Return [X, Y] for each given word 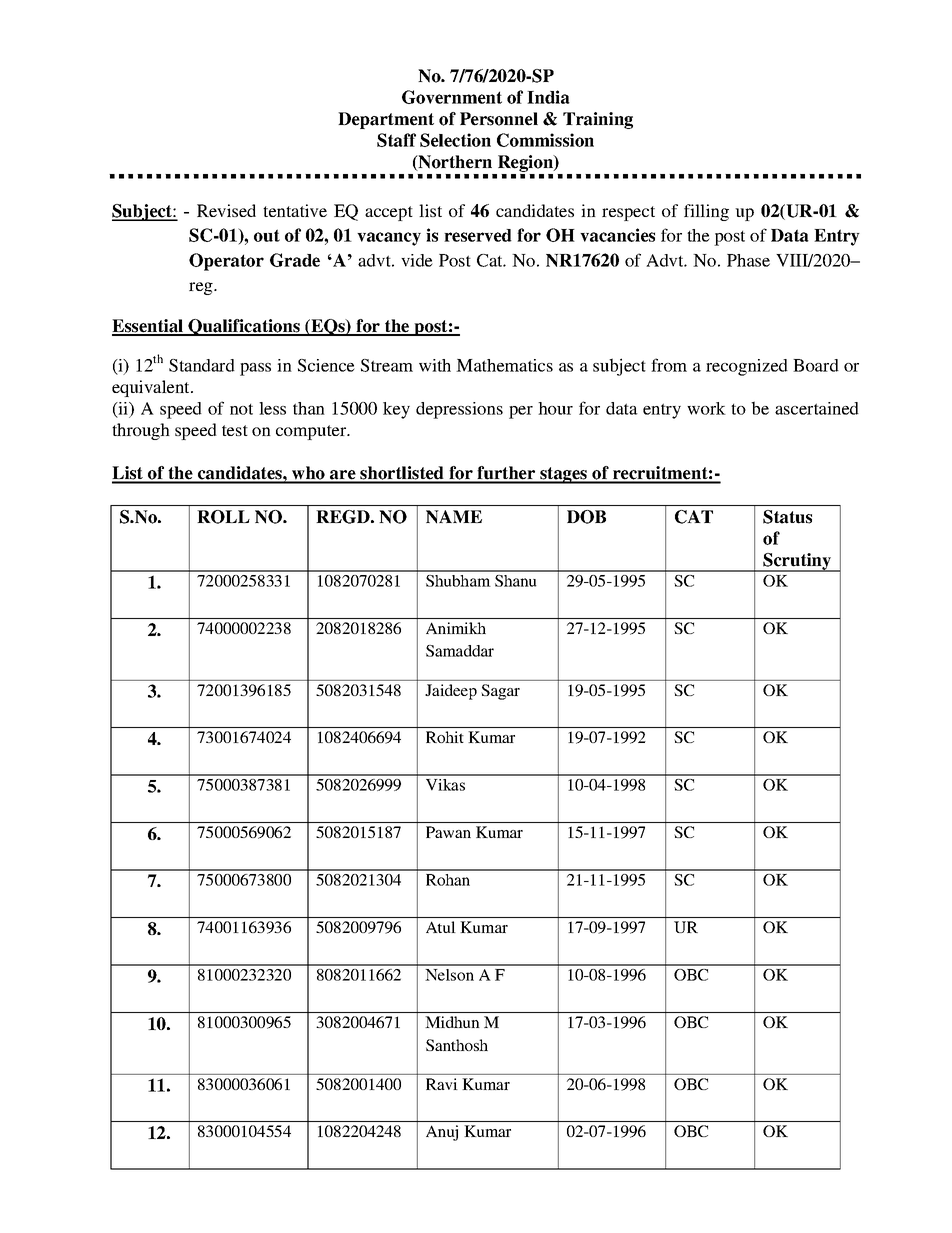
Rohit [445, 737]
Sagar [500, 692]
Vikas [445, 785]
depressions [459, 410]
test [235, 430]
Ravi [442, 1084]
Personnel [499, 119]
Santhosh [457, 1045]
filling [706, 212]
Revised [226, 210]
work [706, 408]
